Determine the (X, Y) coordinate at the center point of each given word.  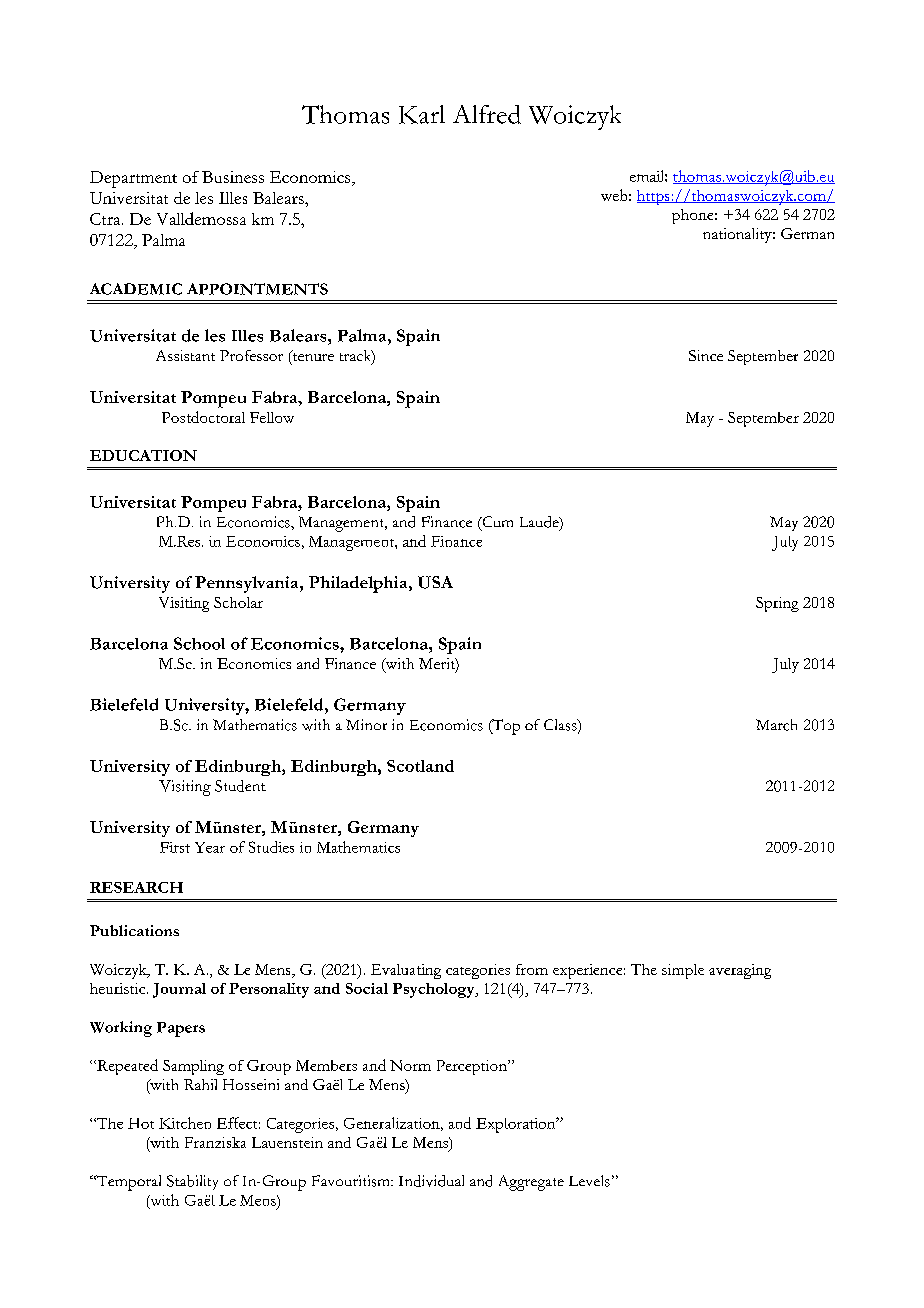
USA (435, 582)
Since (706, 355)
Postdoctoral (203, 417)
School (199, 643)
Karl (422, 114)
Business (233, 177)
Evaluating (406, 971)
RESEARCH (136, 887)
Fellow (272, 417)
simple (683, 971)
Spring (777, 604)
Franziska (215, 1142)
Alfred (487, 114)
